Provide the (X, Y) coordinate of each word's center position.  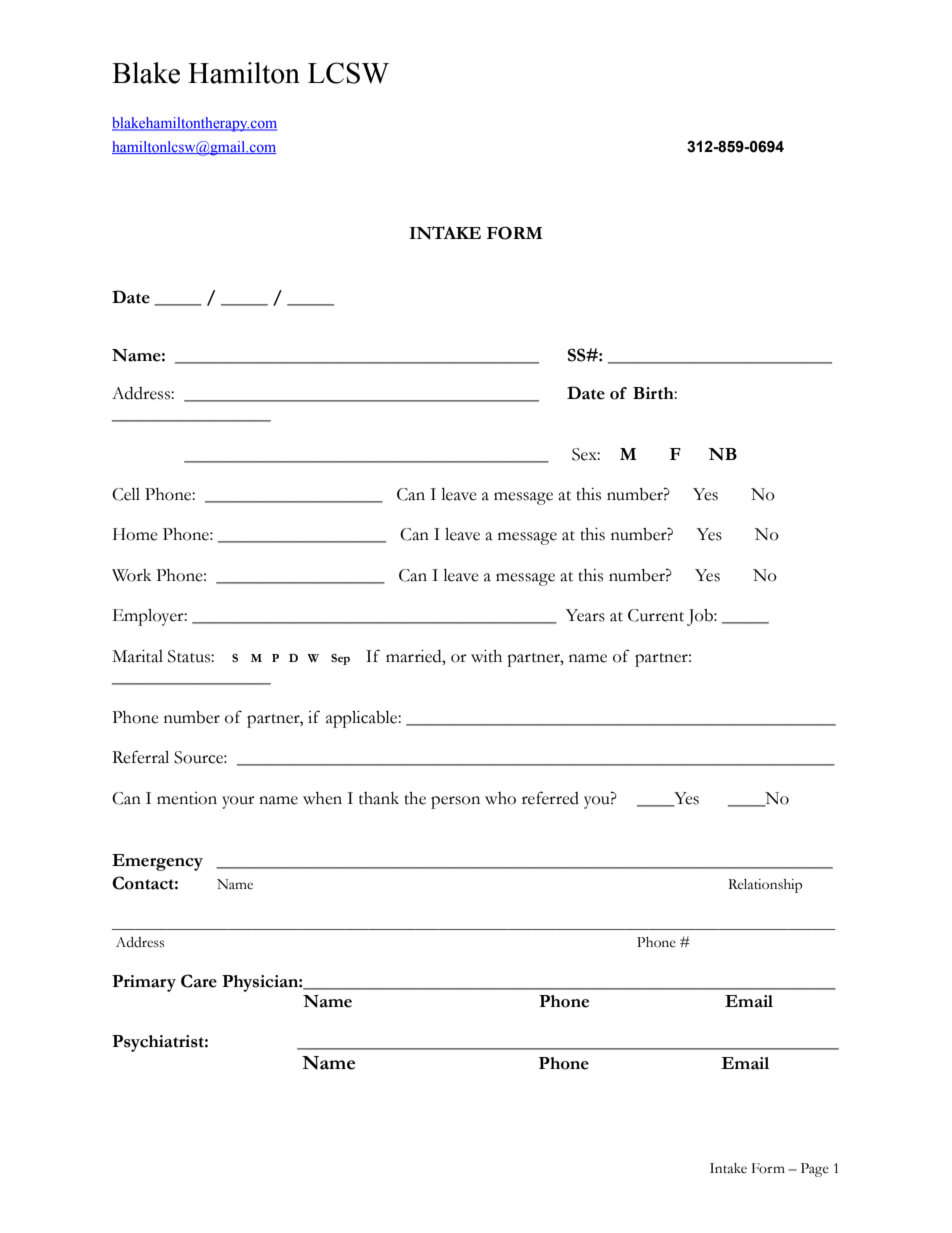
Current (656, 615)
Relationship (765, 886)
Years (585, 615)
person (455, 802)
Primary (144, 983)
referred (550, 798)
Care (199, 981)
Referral (140, 757)
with (486, 656)
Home (135, 534)
